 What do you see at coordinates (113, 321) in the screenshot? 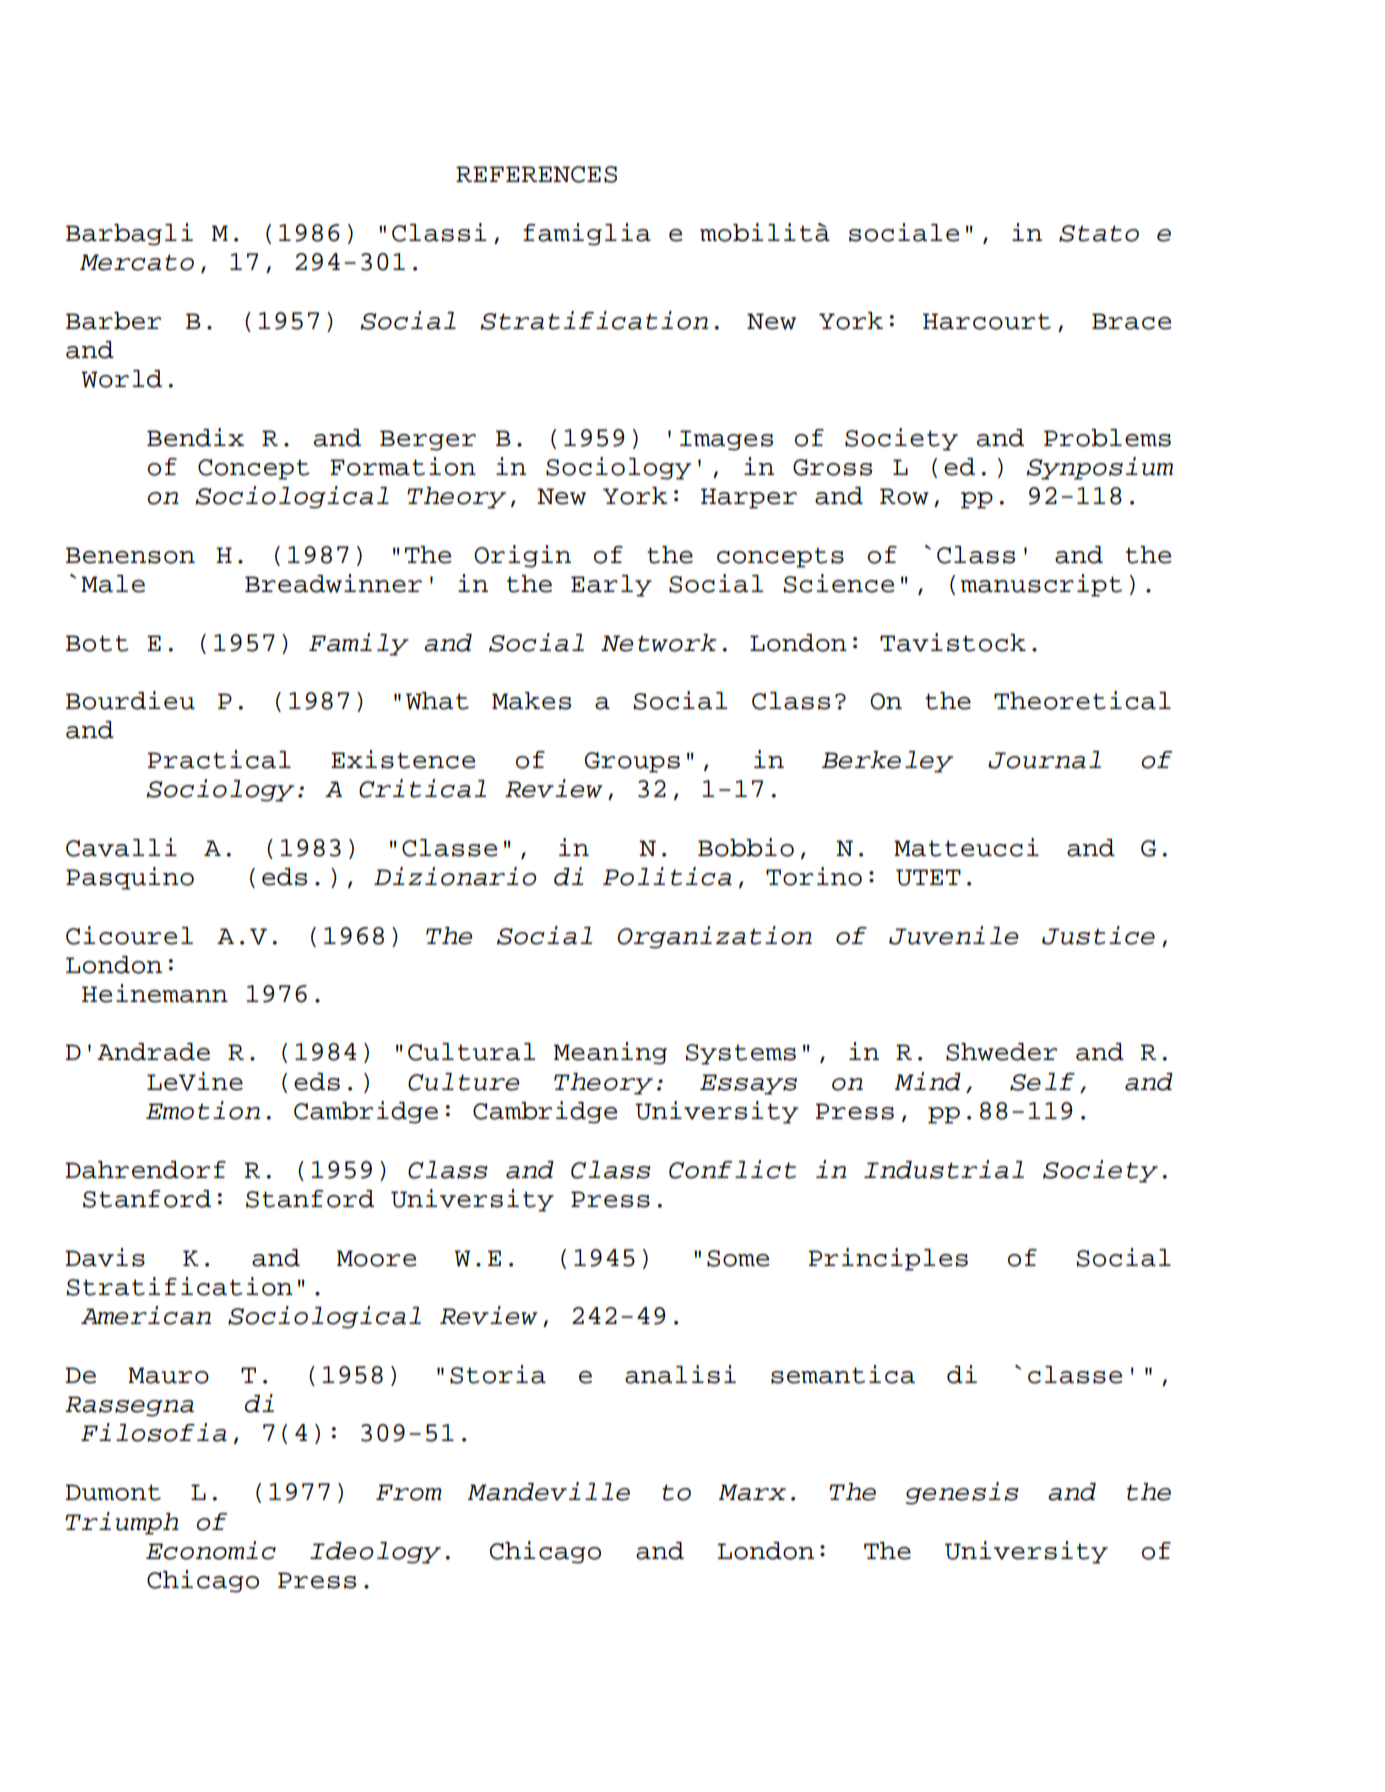
I see `Barber` at bounding box center [113, 321].
